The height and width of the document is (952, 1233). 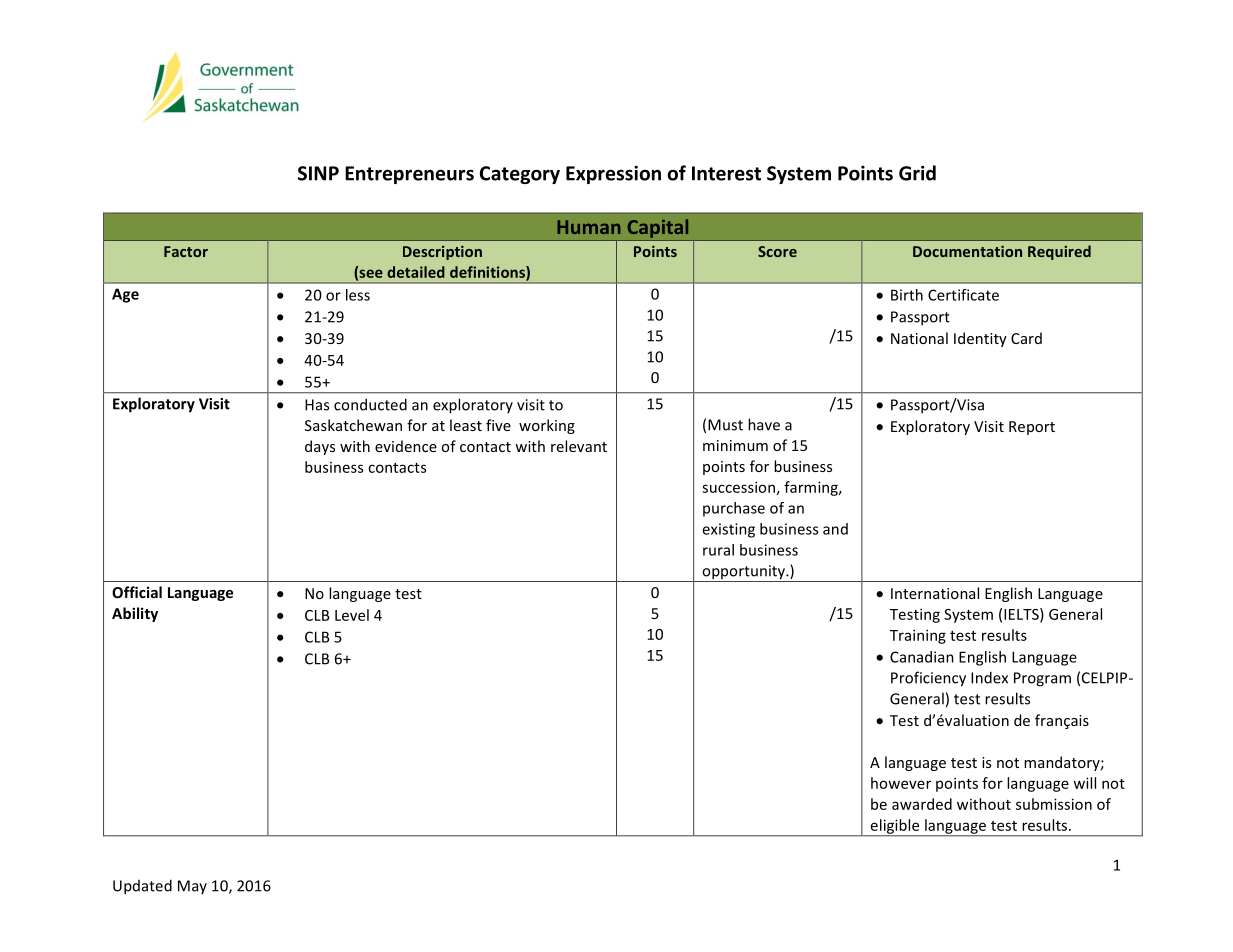 I want to click on detailed, so click(x=416, y=272).
